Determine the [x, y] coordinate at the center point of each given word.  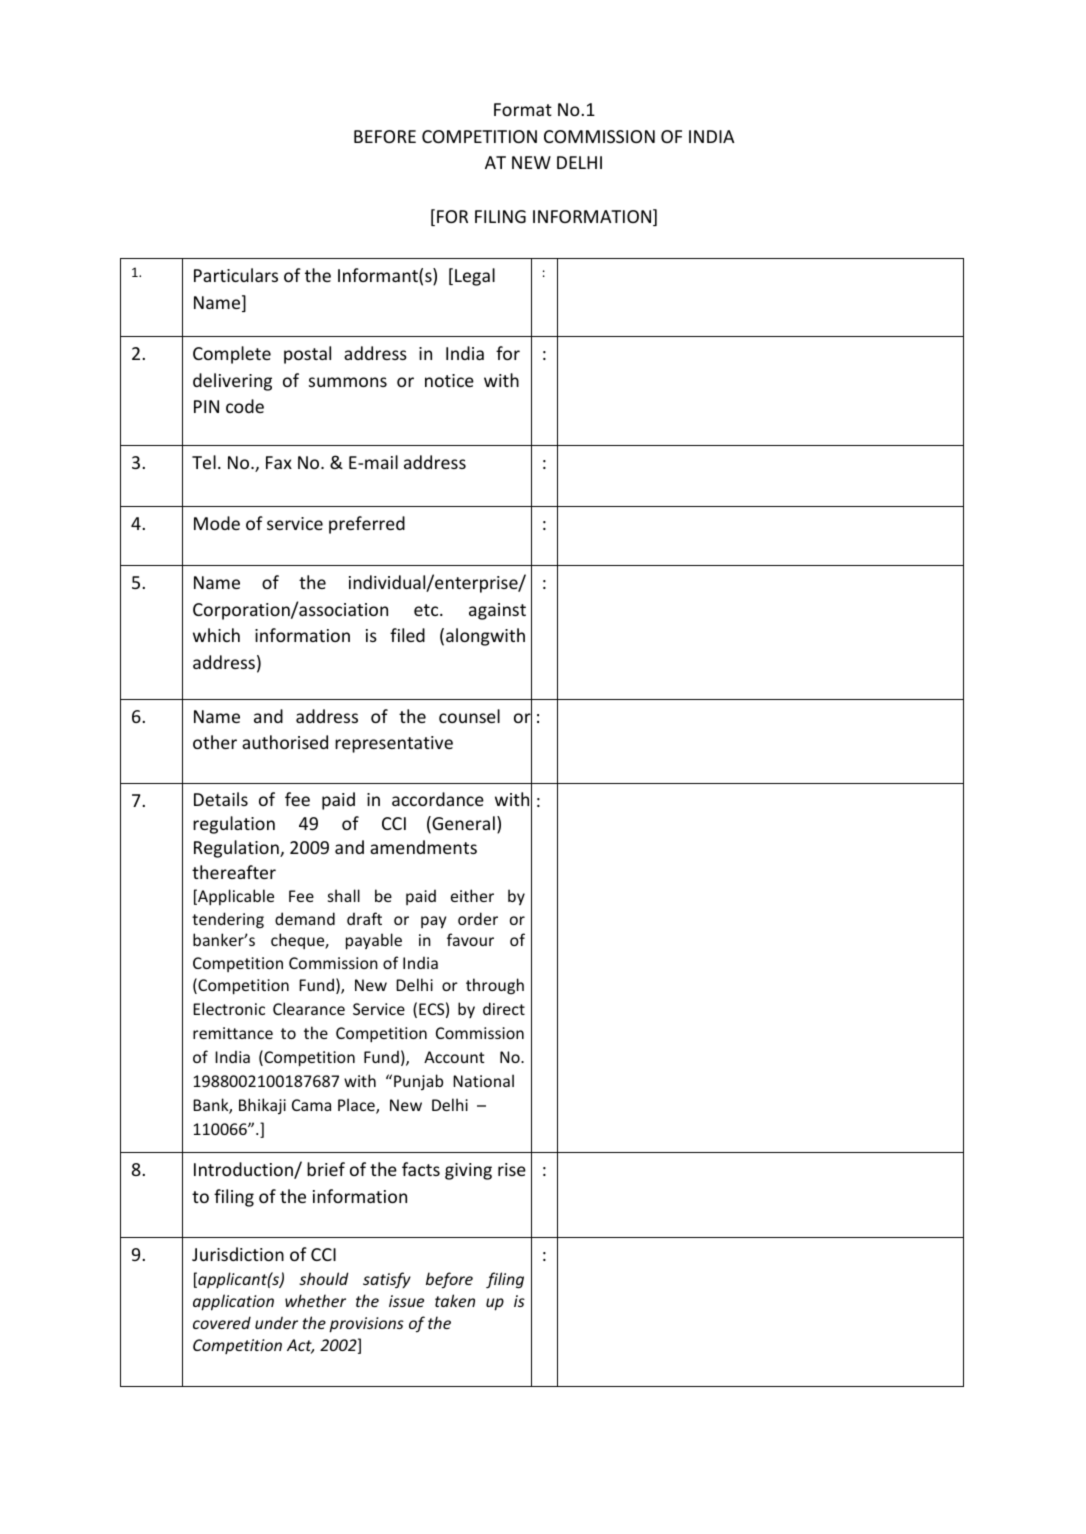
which [216, 635]
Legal [475, 277]
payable [374, 941]
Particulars [236, 275]
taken [455, 1300]
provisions [366, 1325]
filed [407, 635]
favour [470, 939]
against [497, 611]
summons [348, 382]
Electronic [229, 1008]
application [233, 1302]
